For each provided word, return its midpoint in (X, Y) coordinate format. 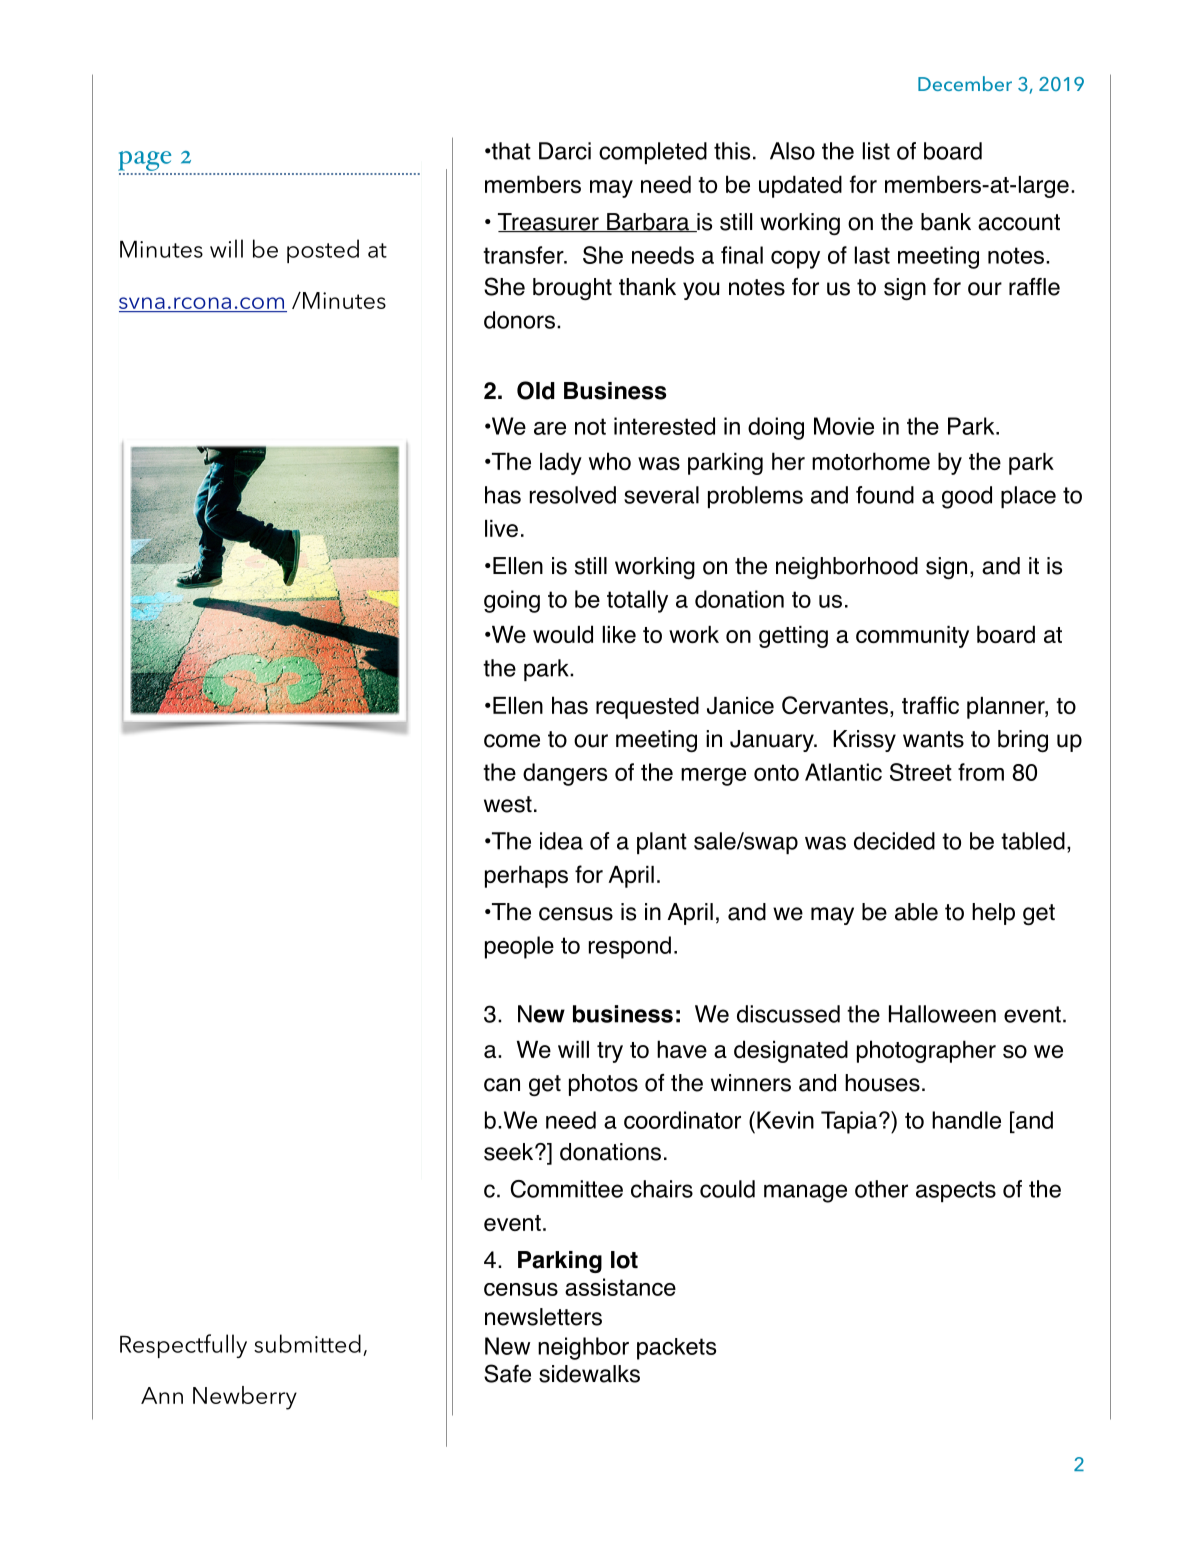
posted (323, 251)
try (610, 1052)
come (512, 741)
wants (933, 739)
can (502, 1085)
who (610, 461)
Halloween (942, 1014)
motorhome (871, 461)
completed (653, 153)
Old (536, 390)
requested (647, 707)
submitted (307, 1343)
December (965, 83)
